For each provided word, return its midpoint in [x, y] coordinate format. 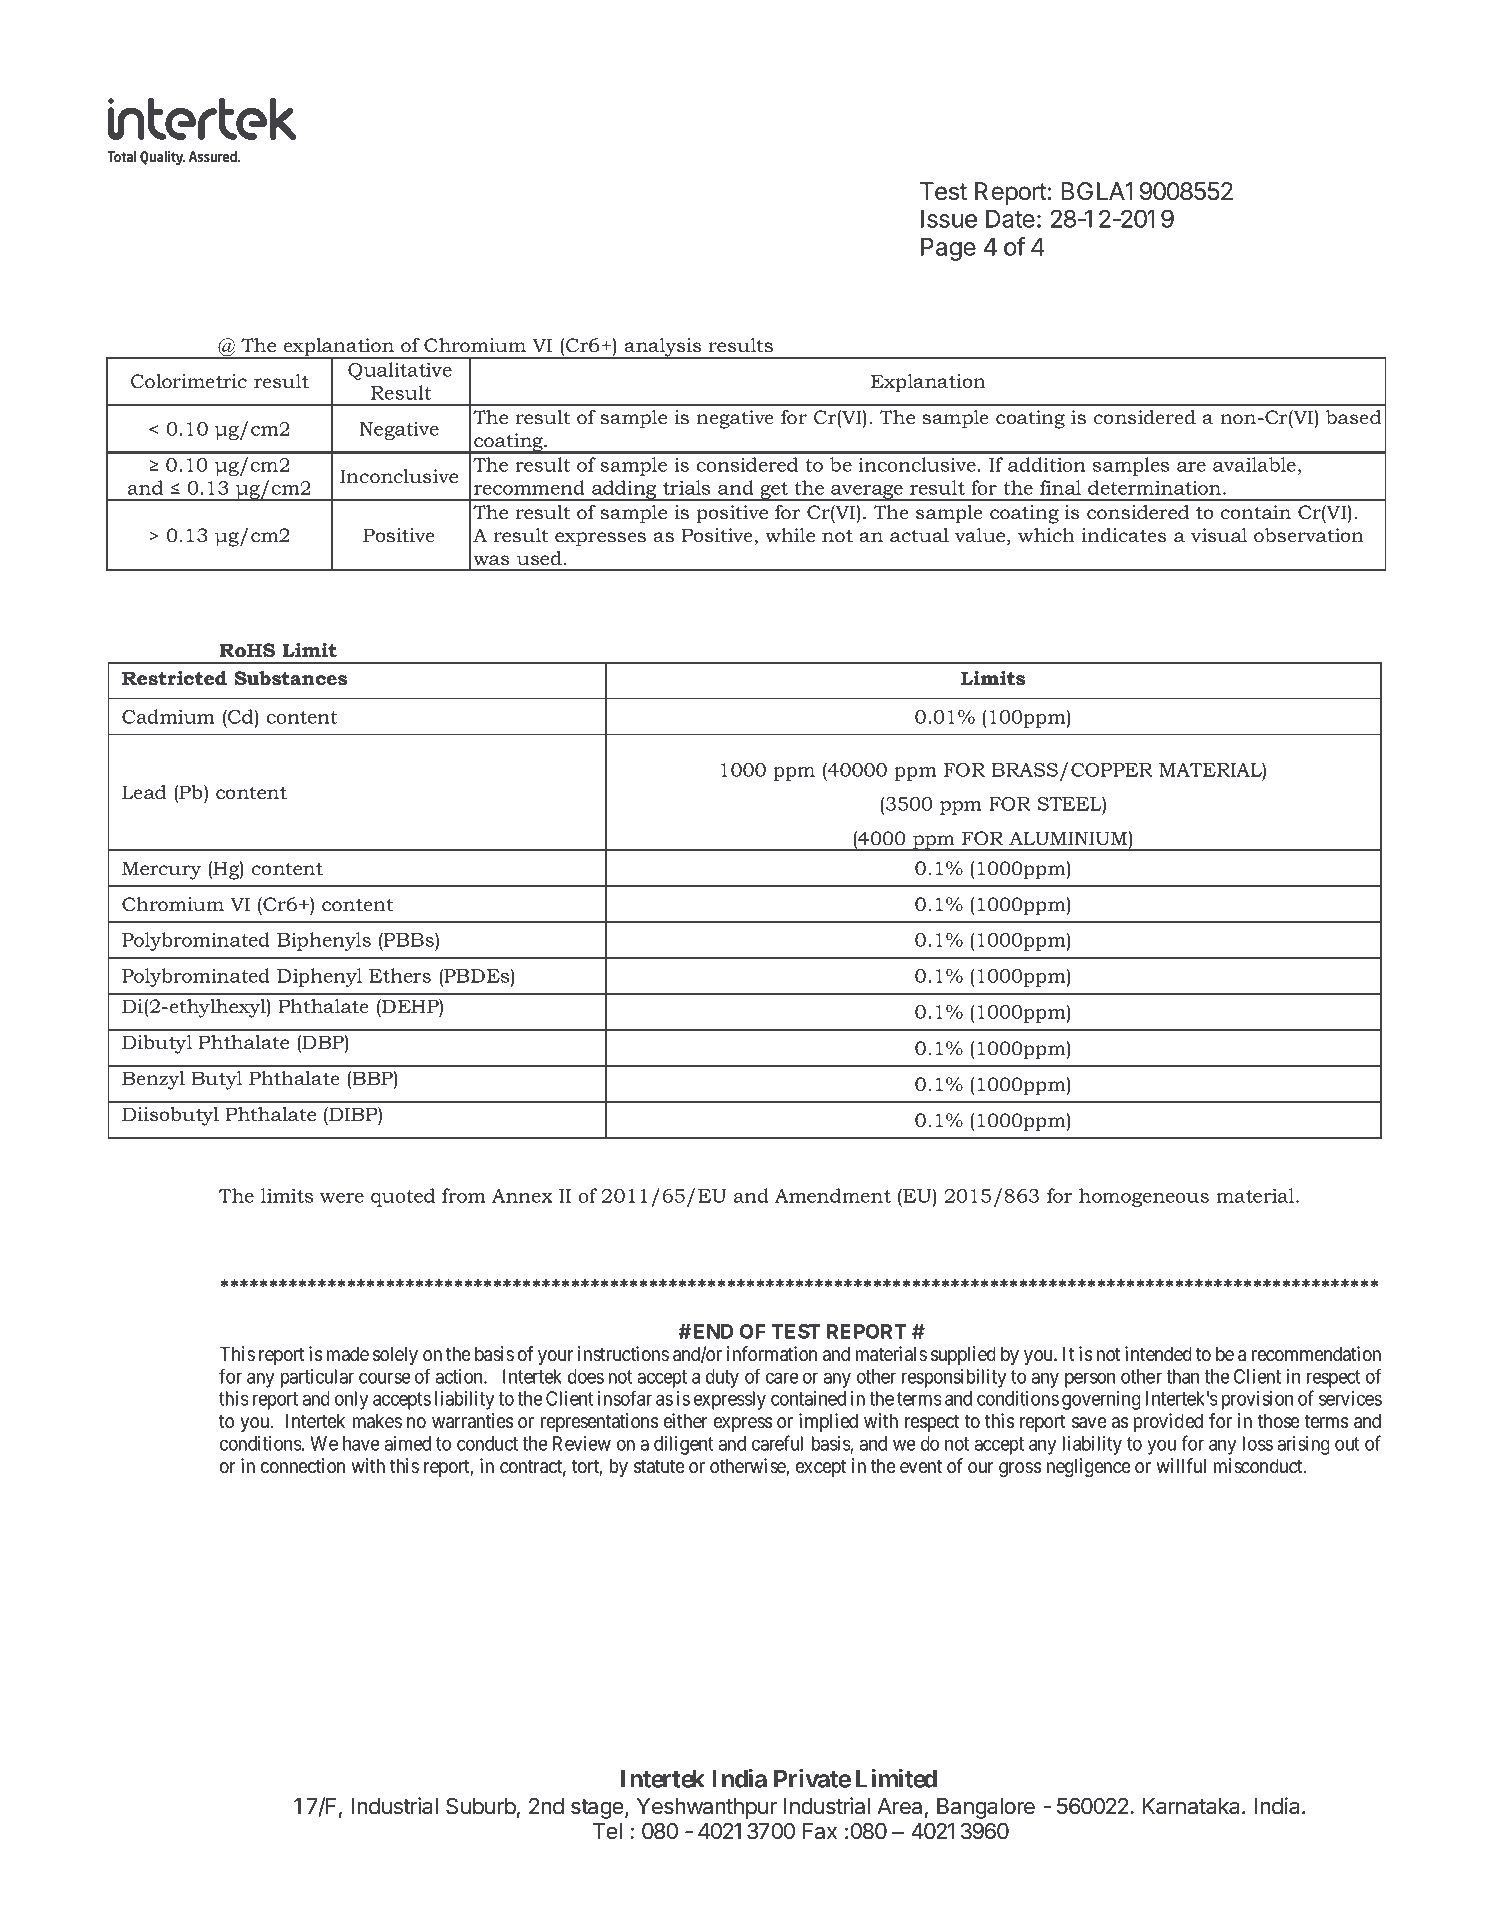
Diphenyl [319, 977]
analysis [663, 348]
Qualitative [400, 371]
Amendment [833, 1195]
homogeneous [1144, 1197]
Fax [820, 1831]
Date [1010, 219]
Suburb [481, 1806]
